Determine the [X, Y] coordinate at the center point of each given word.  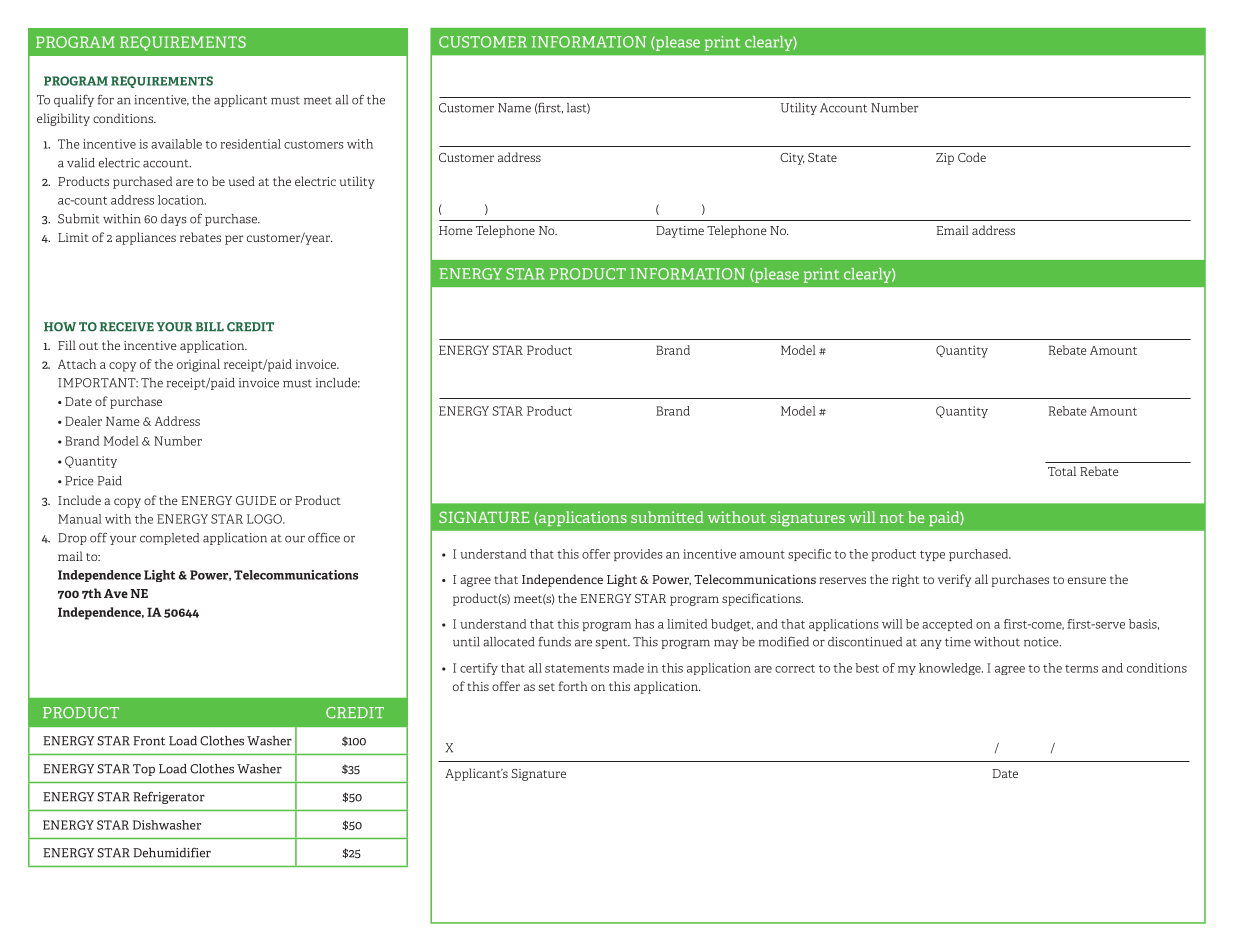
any [931, 644]
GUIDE [256, 500]
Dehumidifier [172, 853]
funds [554, 641]
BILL [210, 326]
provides [638, 555]
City [792, 159]
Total [1062, 471]
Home [456, 230]
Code [972, 157]
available [176, 144]
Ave [116, 593]
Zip [945, 159]
